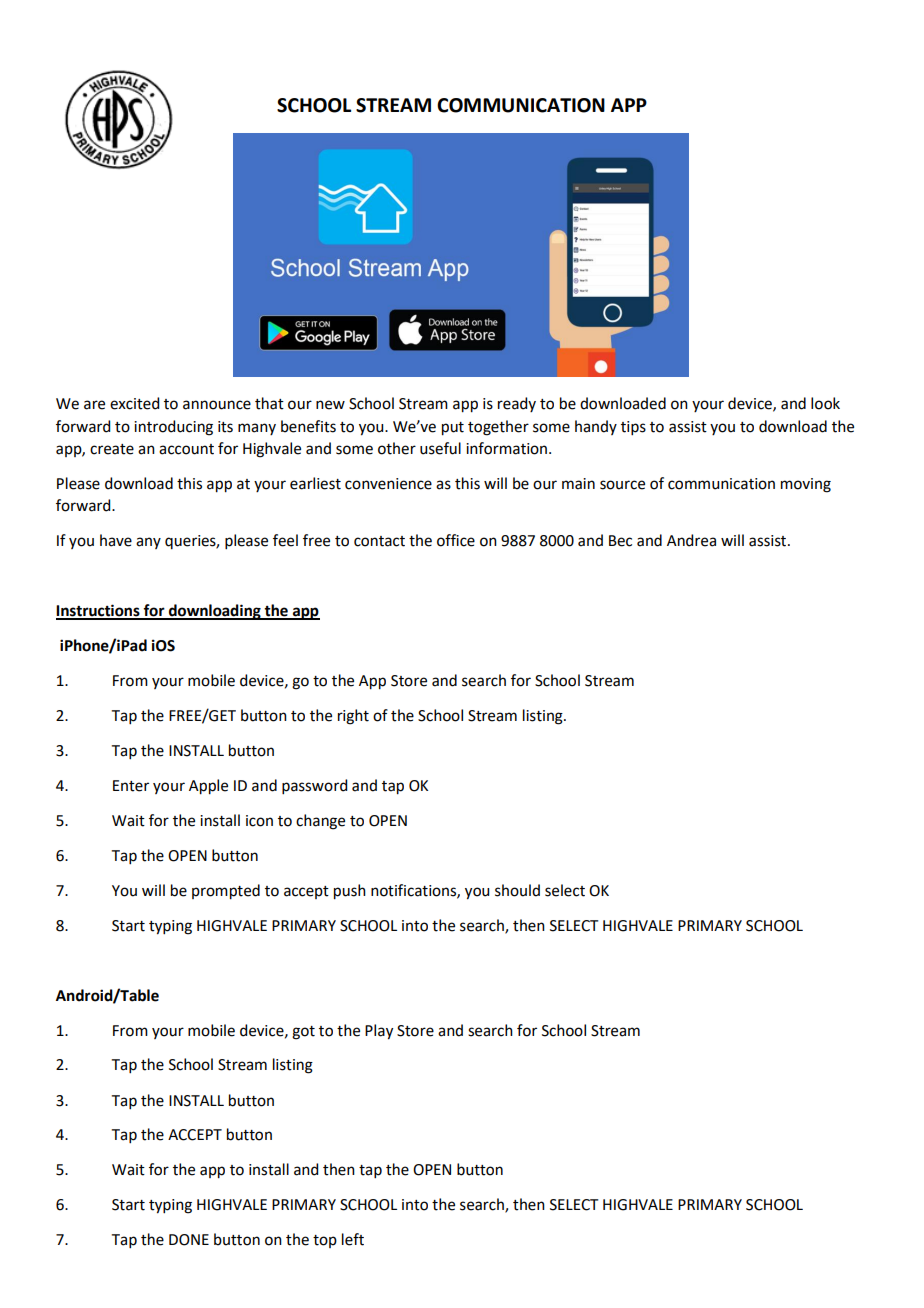 This screenshot has width=924, height=1308. I want to click on should, so click(517, 890).
